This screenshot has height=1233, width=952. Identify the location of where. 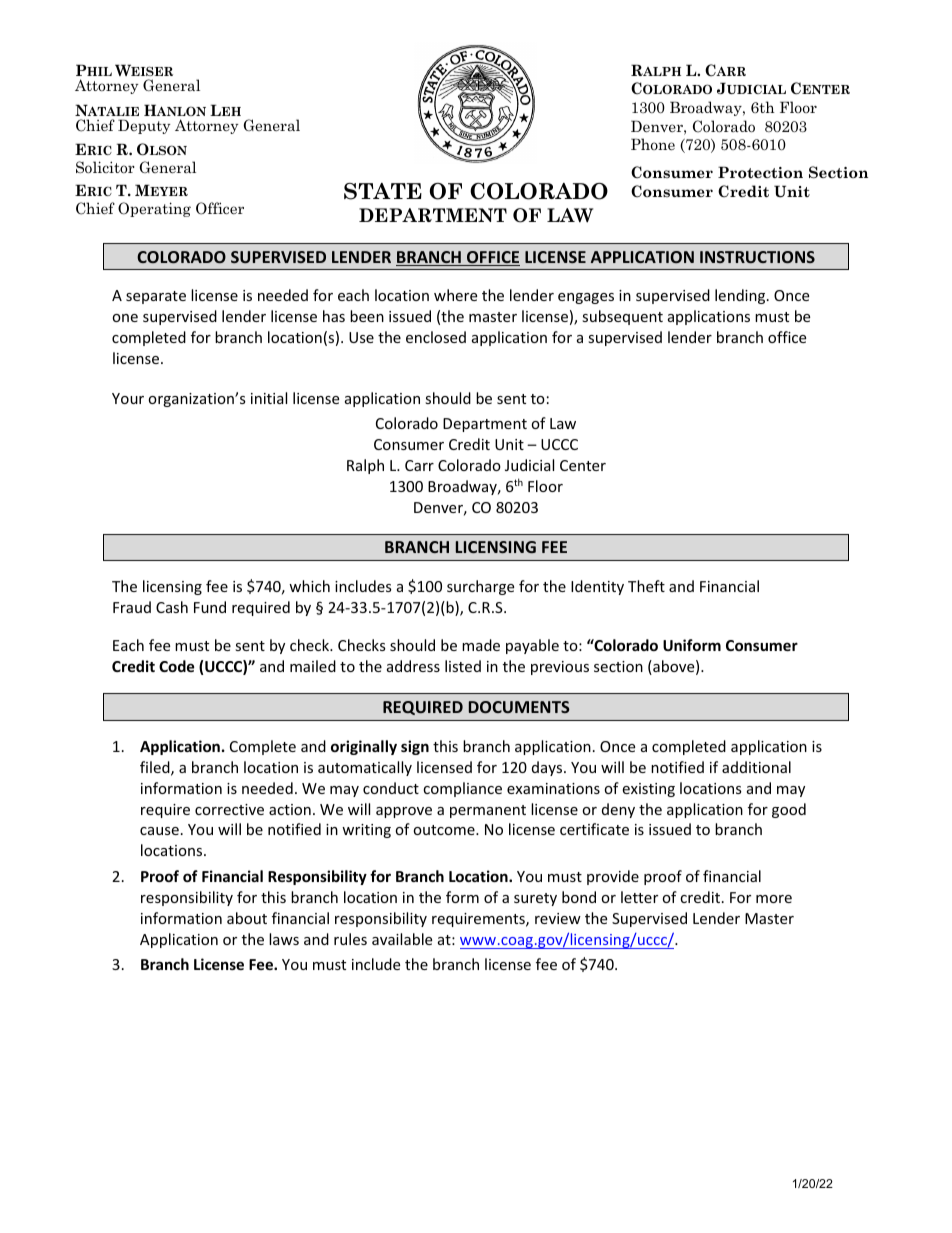
(455, 295).
